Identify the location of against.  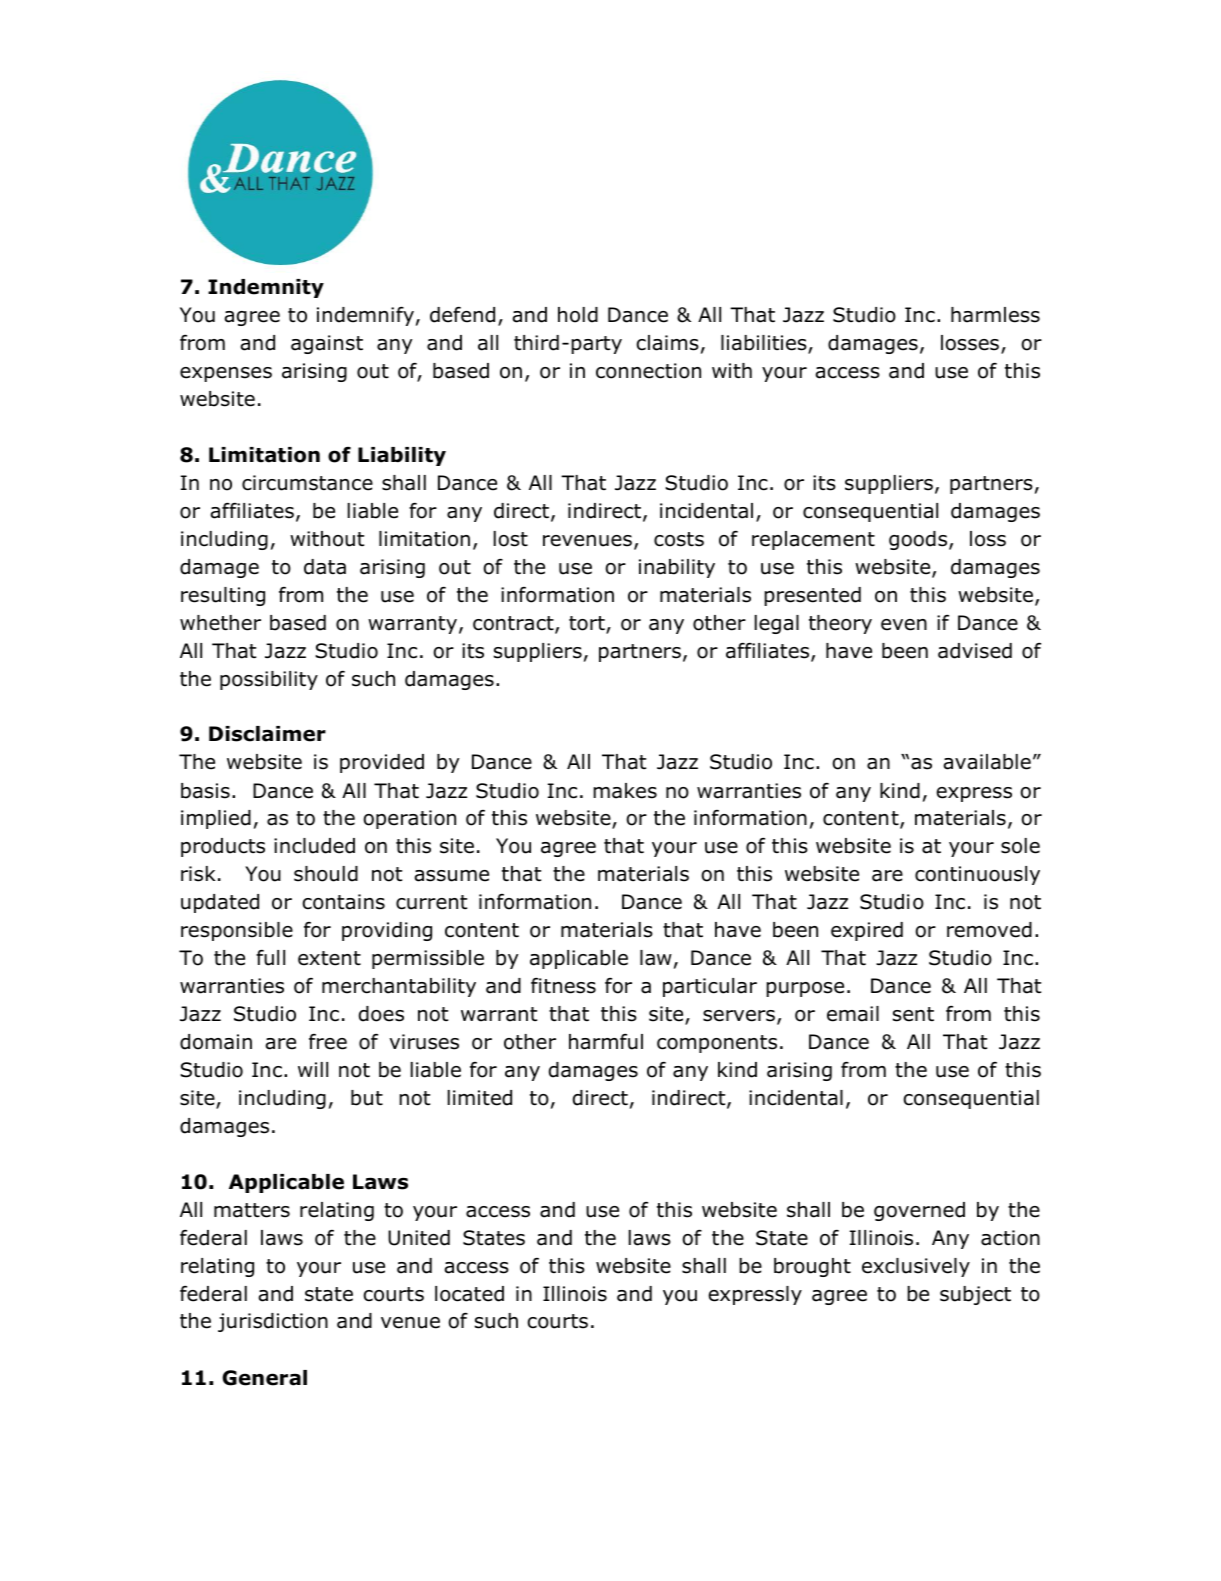
(327, 344).
